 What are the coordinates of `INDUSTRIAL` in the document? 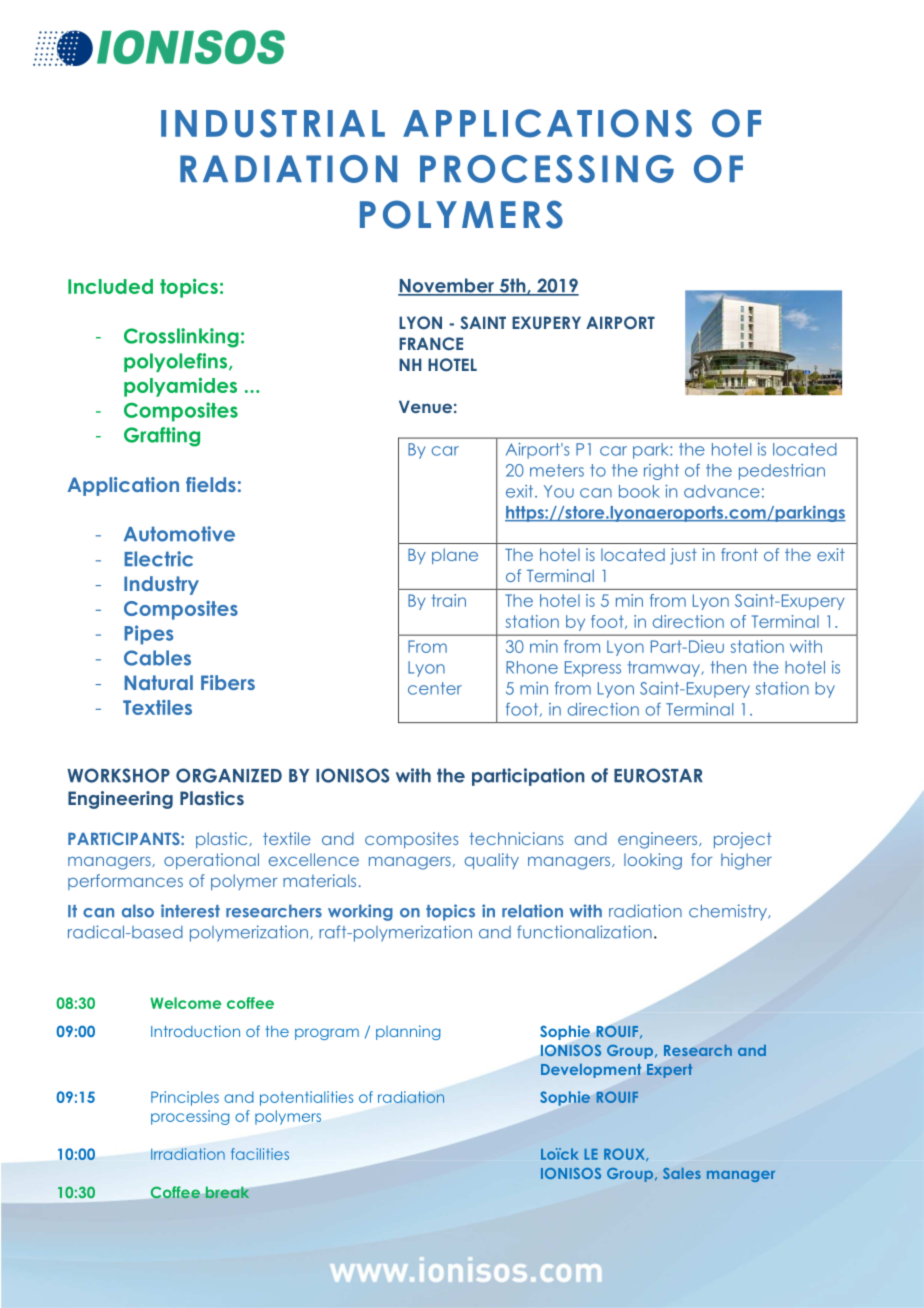 It's located at (273, 123).
